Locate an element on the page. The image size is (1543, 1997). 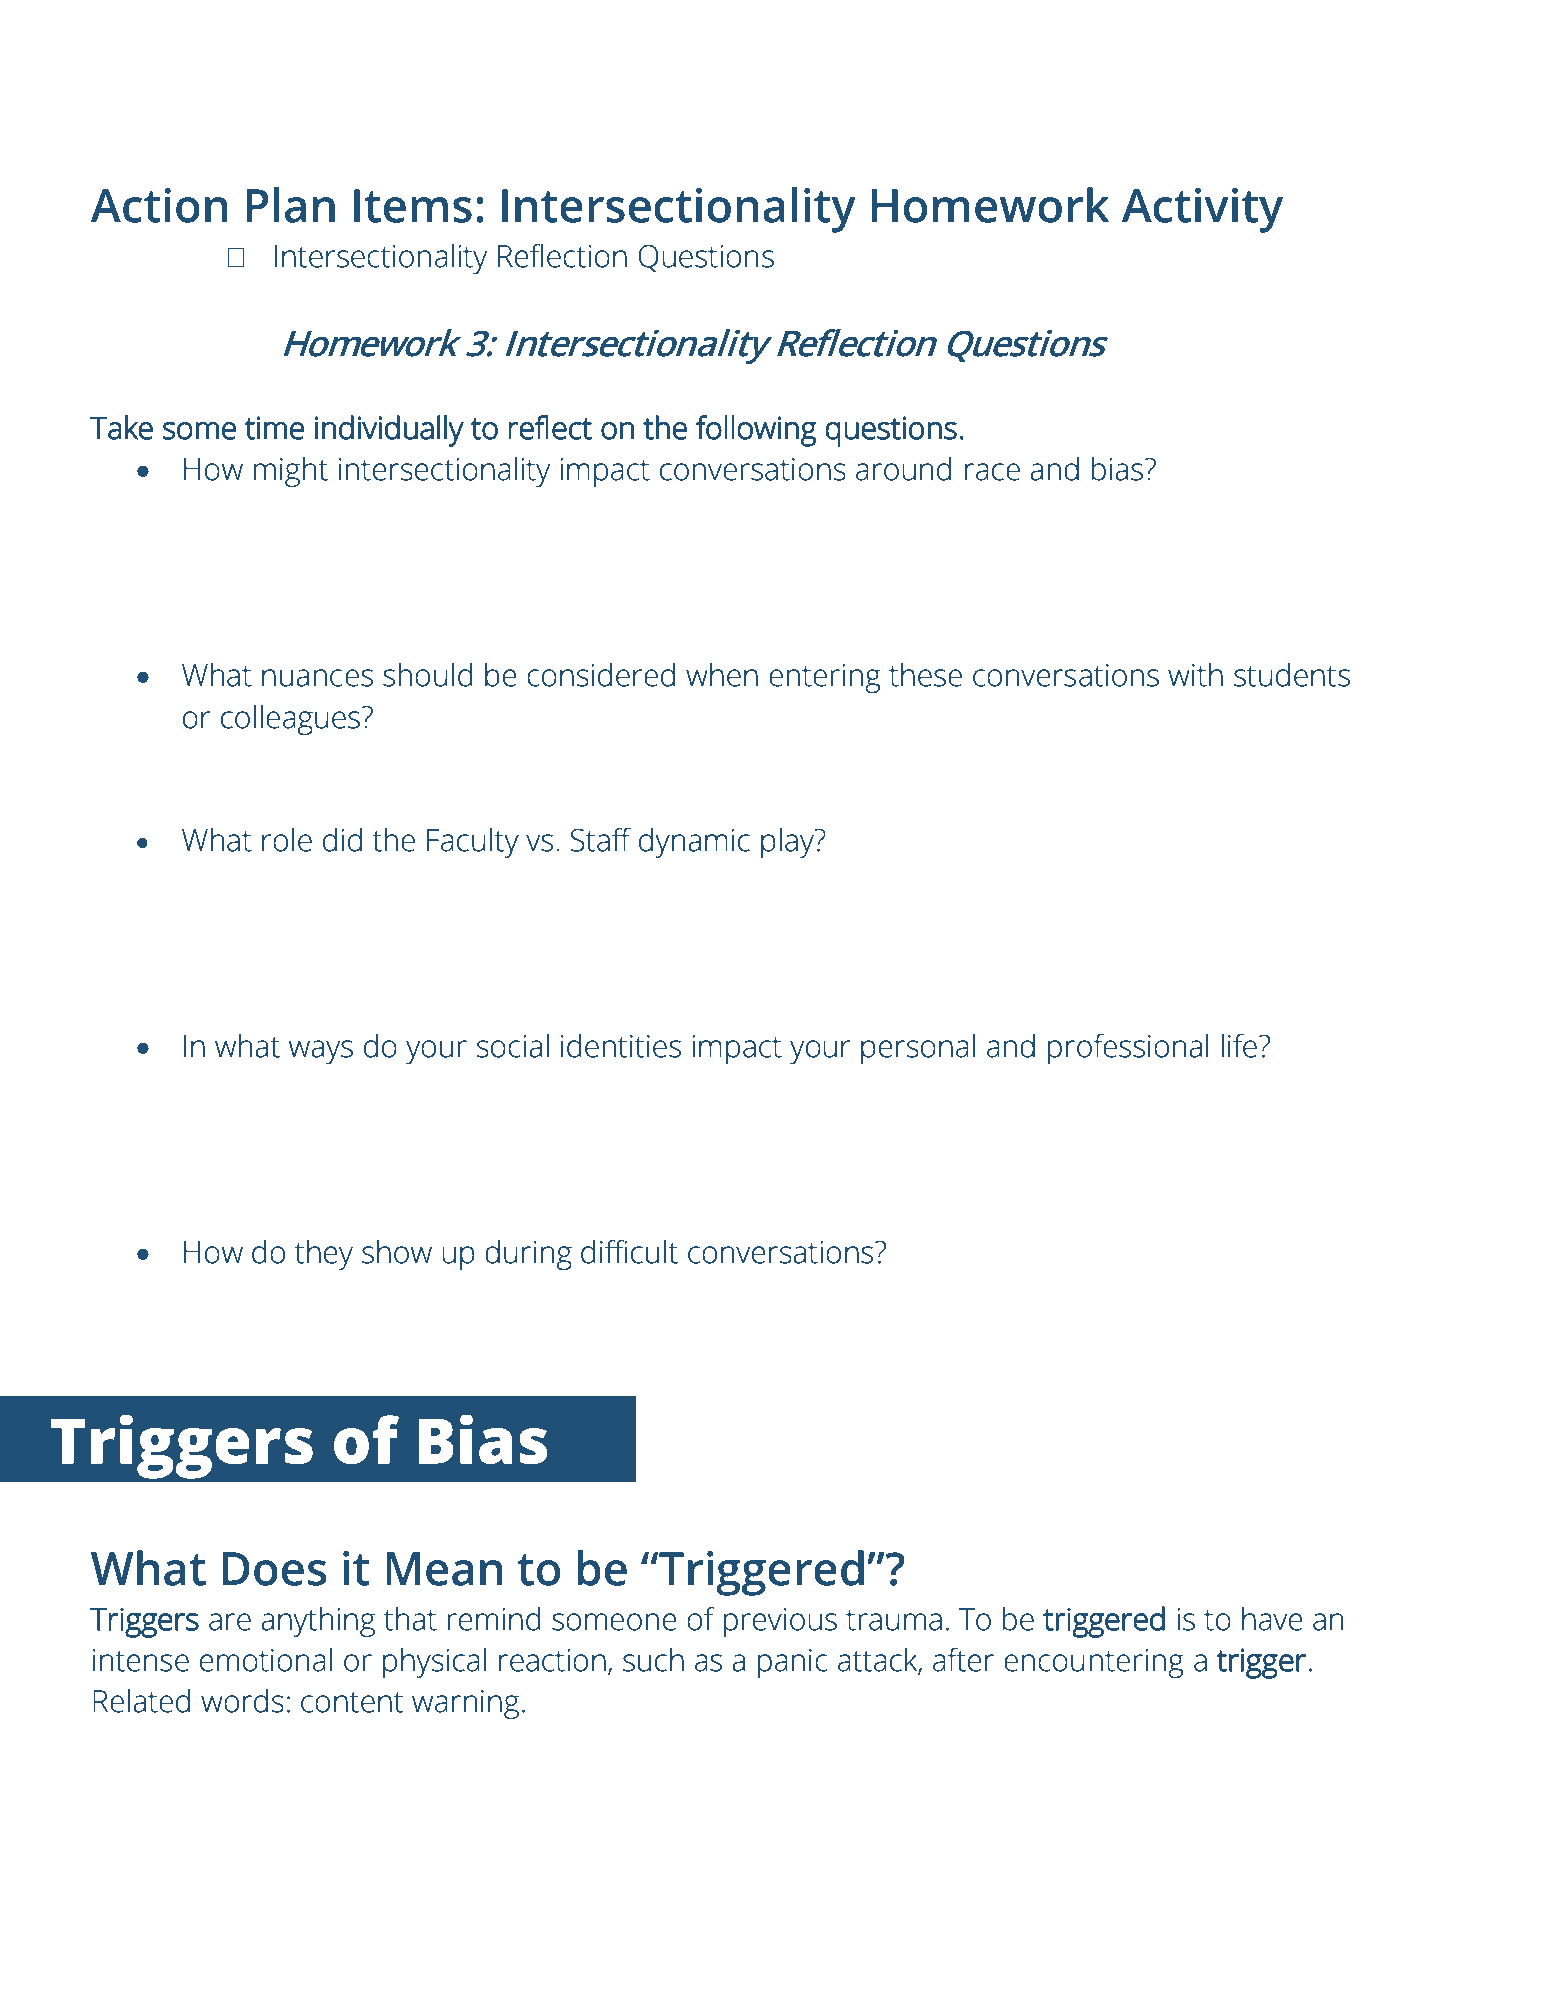
emotional is located at coordinates (266, 1660).
